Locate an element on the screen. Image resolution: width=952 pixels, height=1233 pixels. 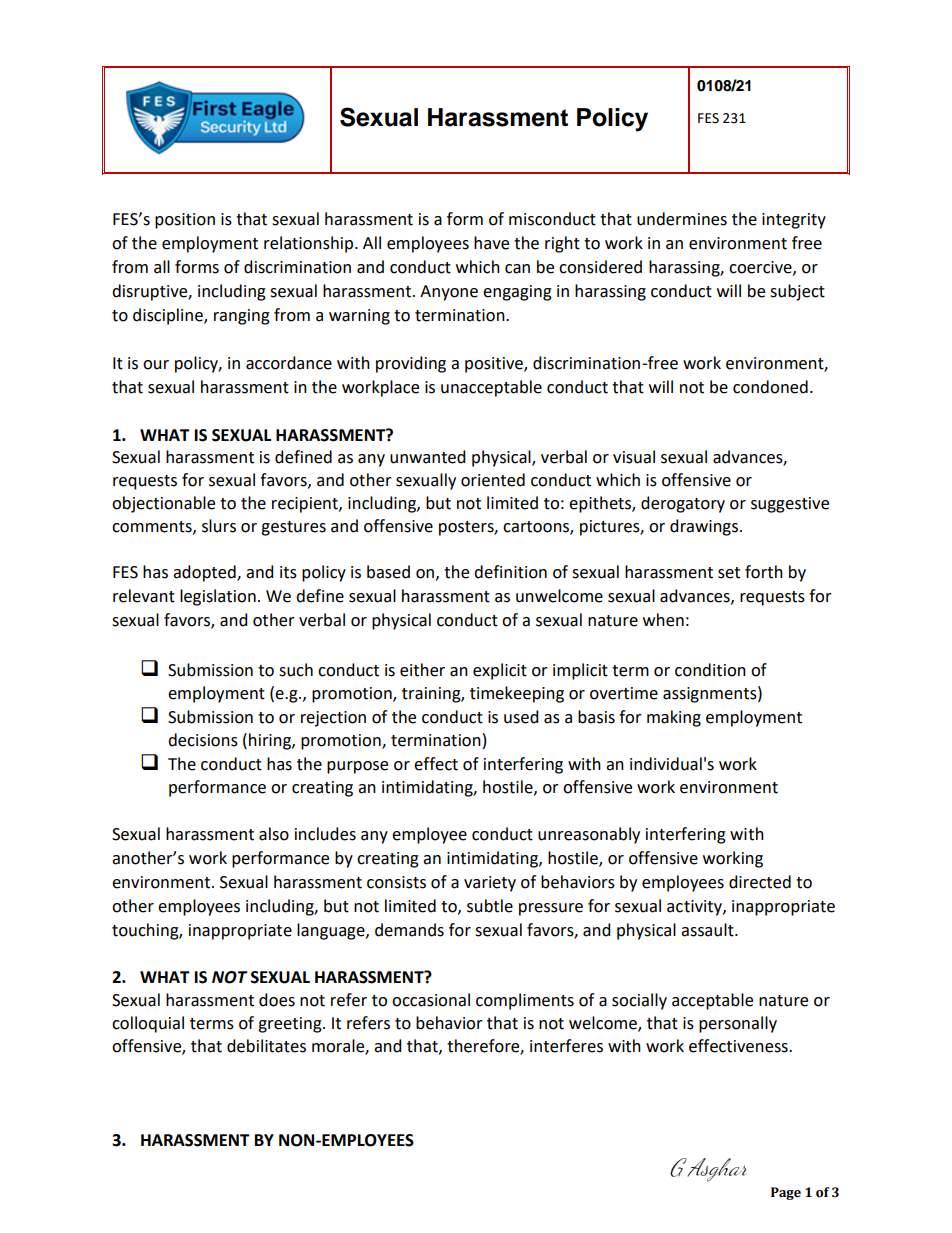
have is located at coordinates (491, 243).
